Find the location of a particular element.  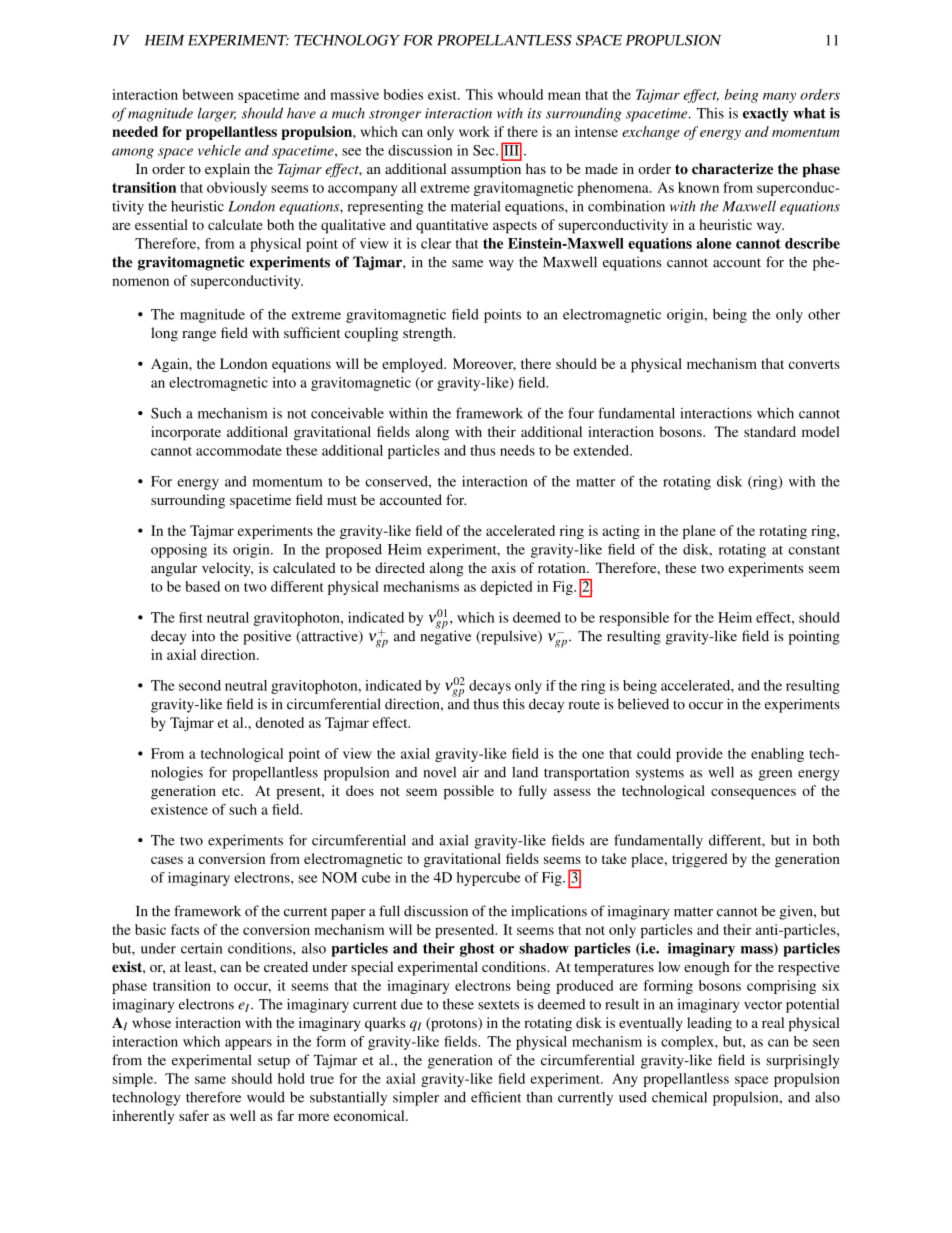

range is located at coordinates (199, 336).
